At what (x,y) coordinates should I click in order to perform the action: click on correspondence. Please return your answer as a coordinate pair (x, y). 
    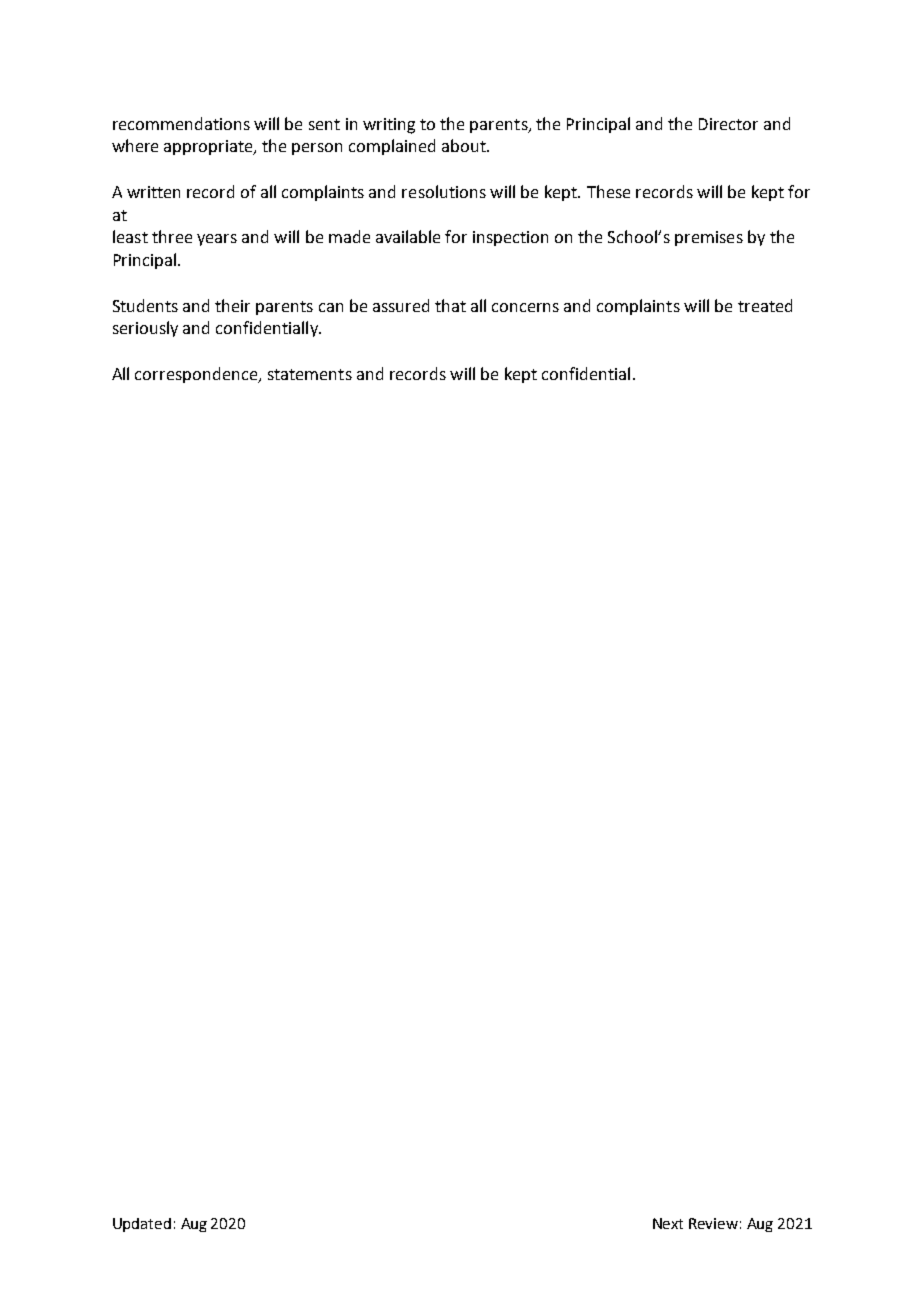
    Looking at the image, I should click on (197, 375).
